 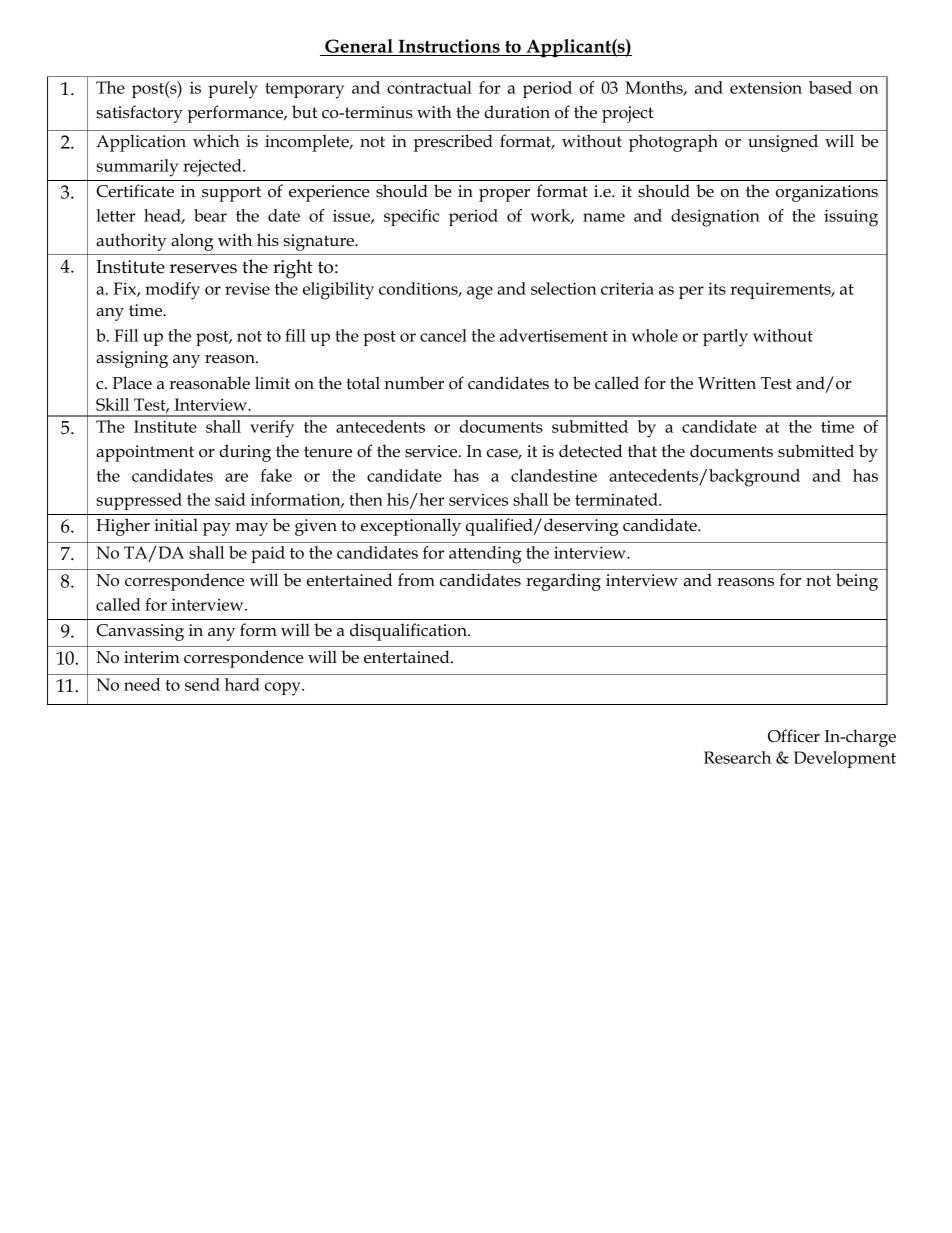 I want to click on extension, so click(x=766, y=87).
